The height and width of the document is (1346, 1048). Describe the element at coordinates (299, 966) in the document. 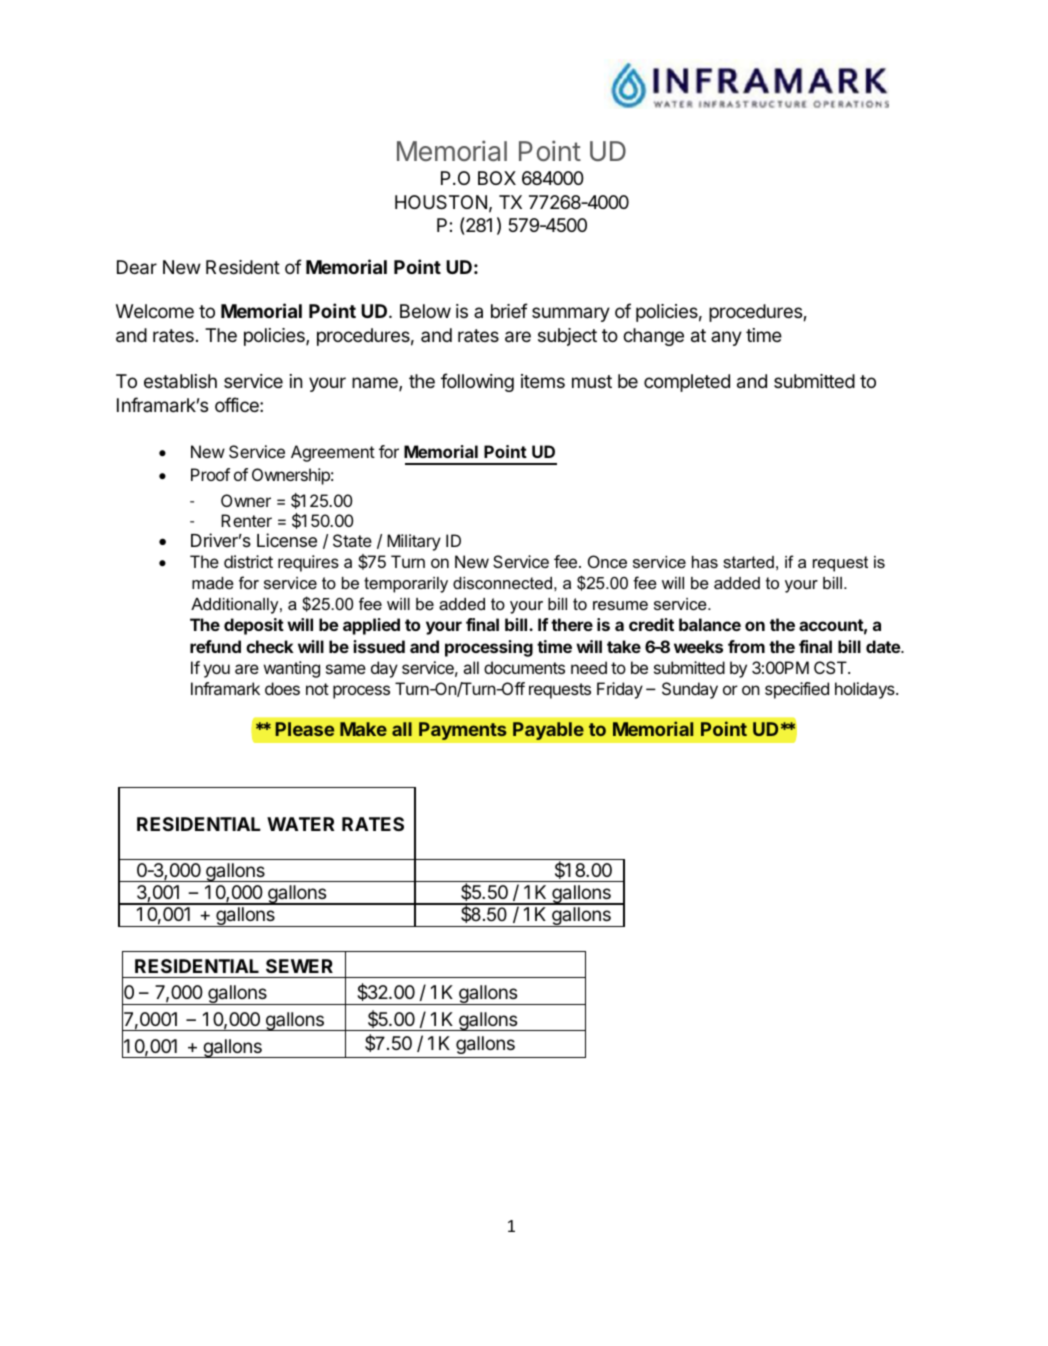

I see `SEWER` at that location.
